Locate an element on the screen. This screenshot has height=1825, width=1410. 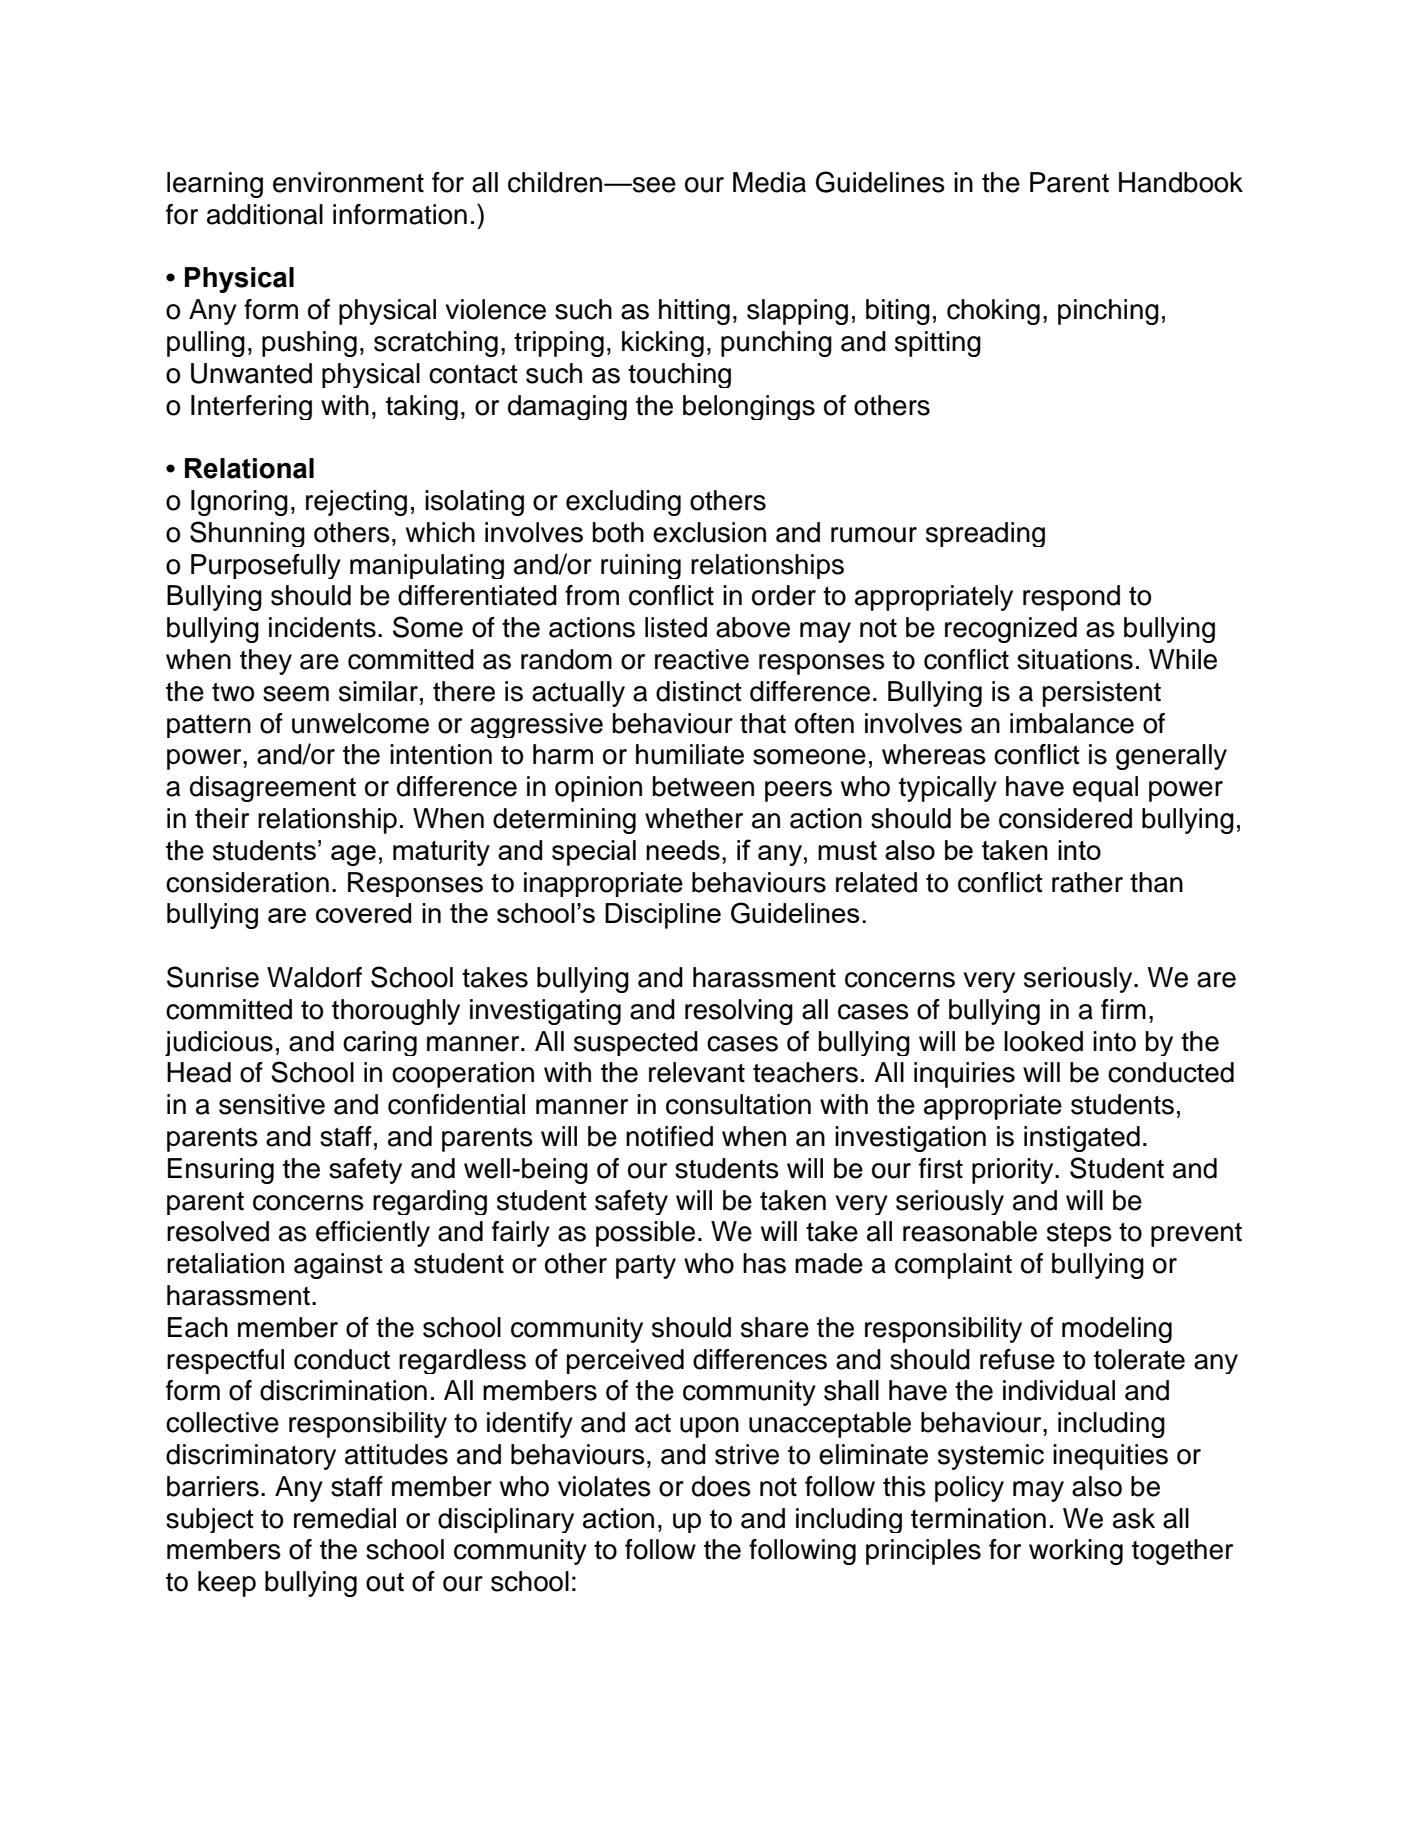
additional is located at coordinates (265, 214).
